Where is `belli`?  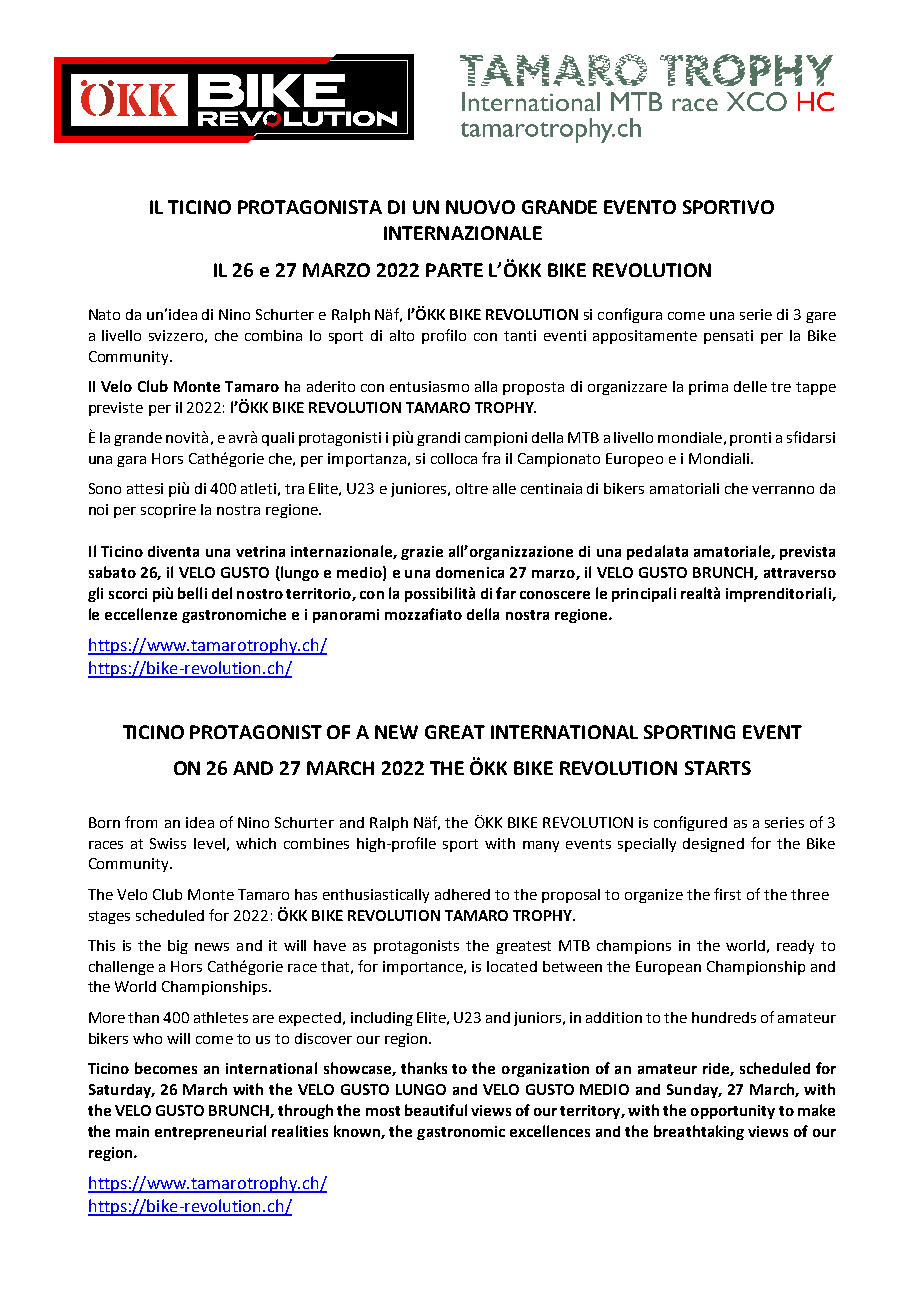 belli is located at coordinates (192, 593).
